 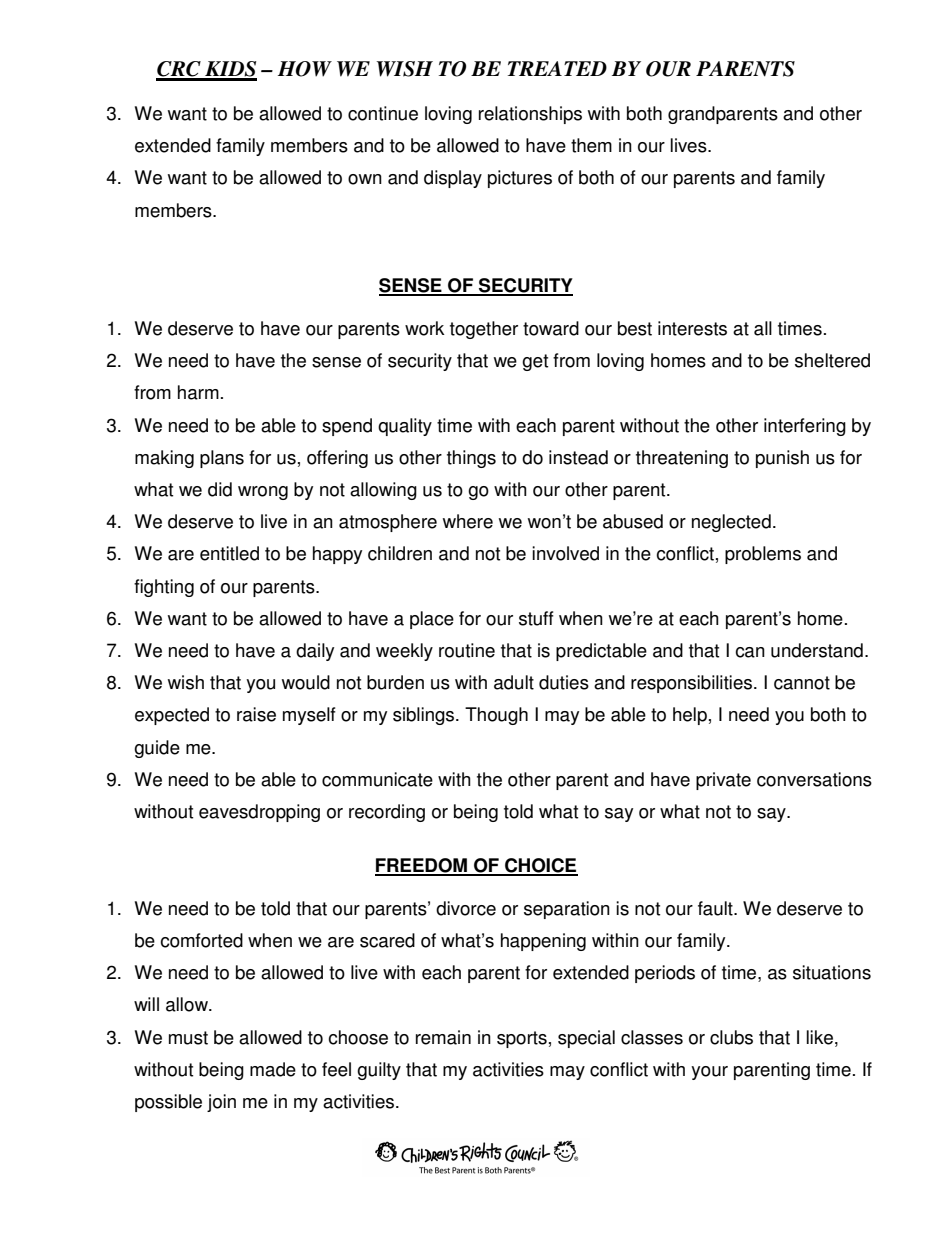 I want to click on eavesdropping, so click(x=259, y=813).
